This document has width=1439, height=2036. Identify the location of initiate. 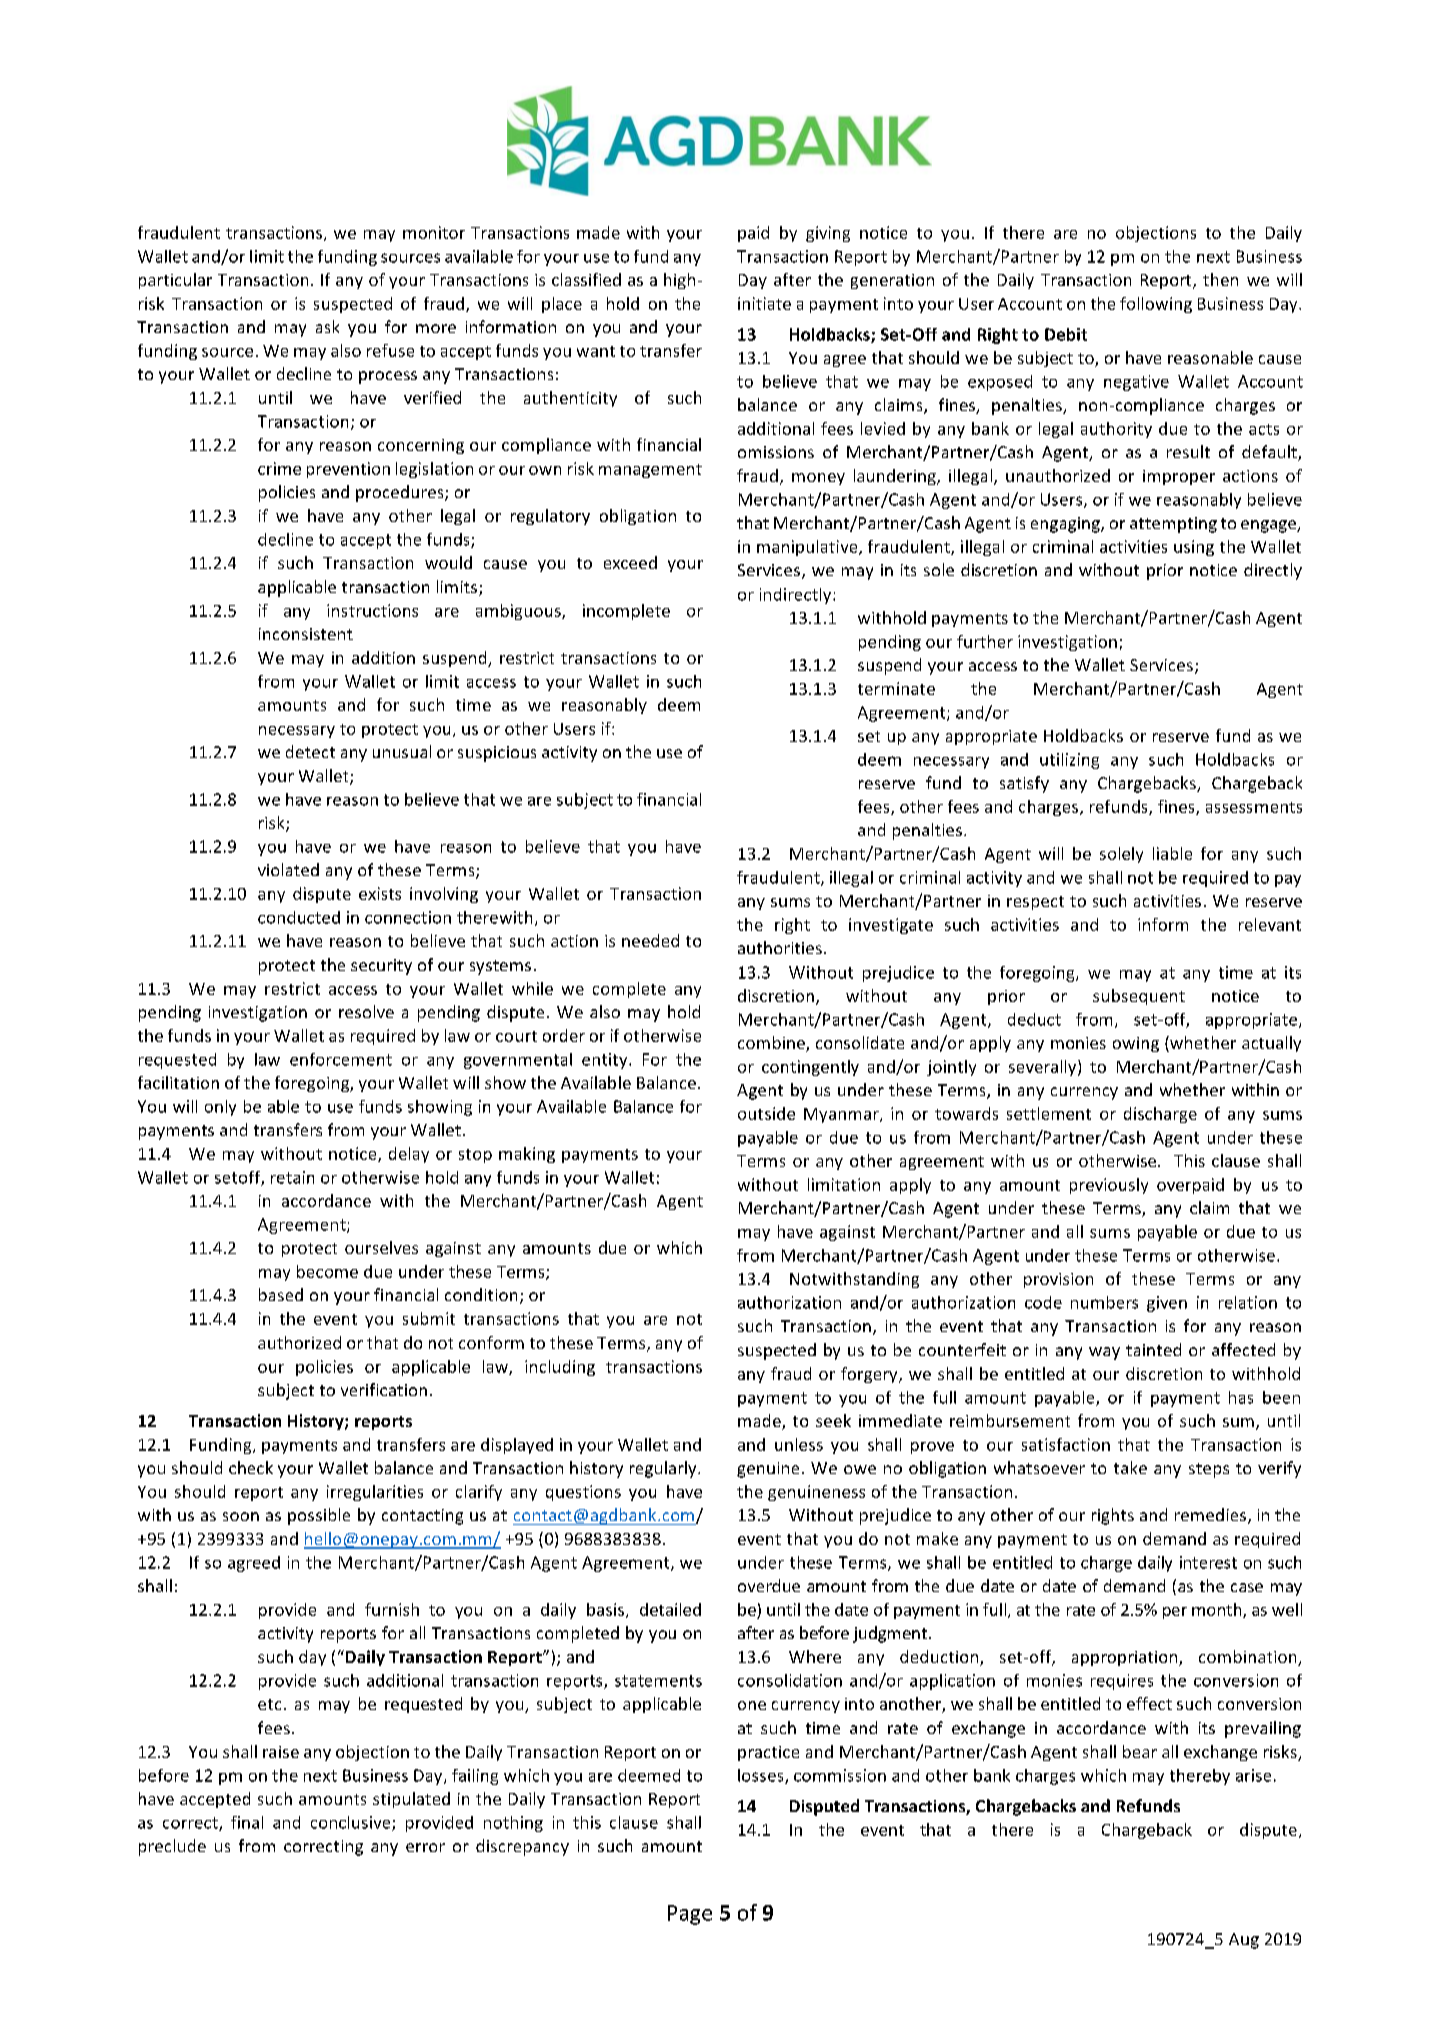
(764, 303).
